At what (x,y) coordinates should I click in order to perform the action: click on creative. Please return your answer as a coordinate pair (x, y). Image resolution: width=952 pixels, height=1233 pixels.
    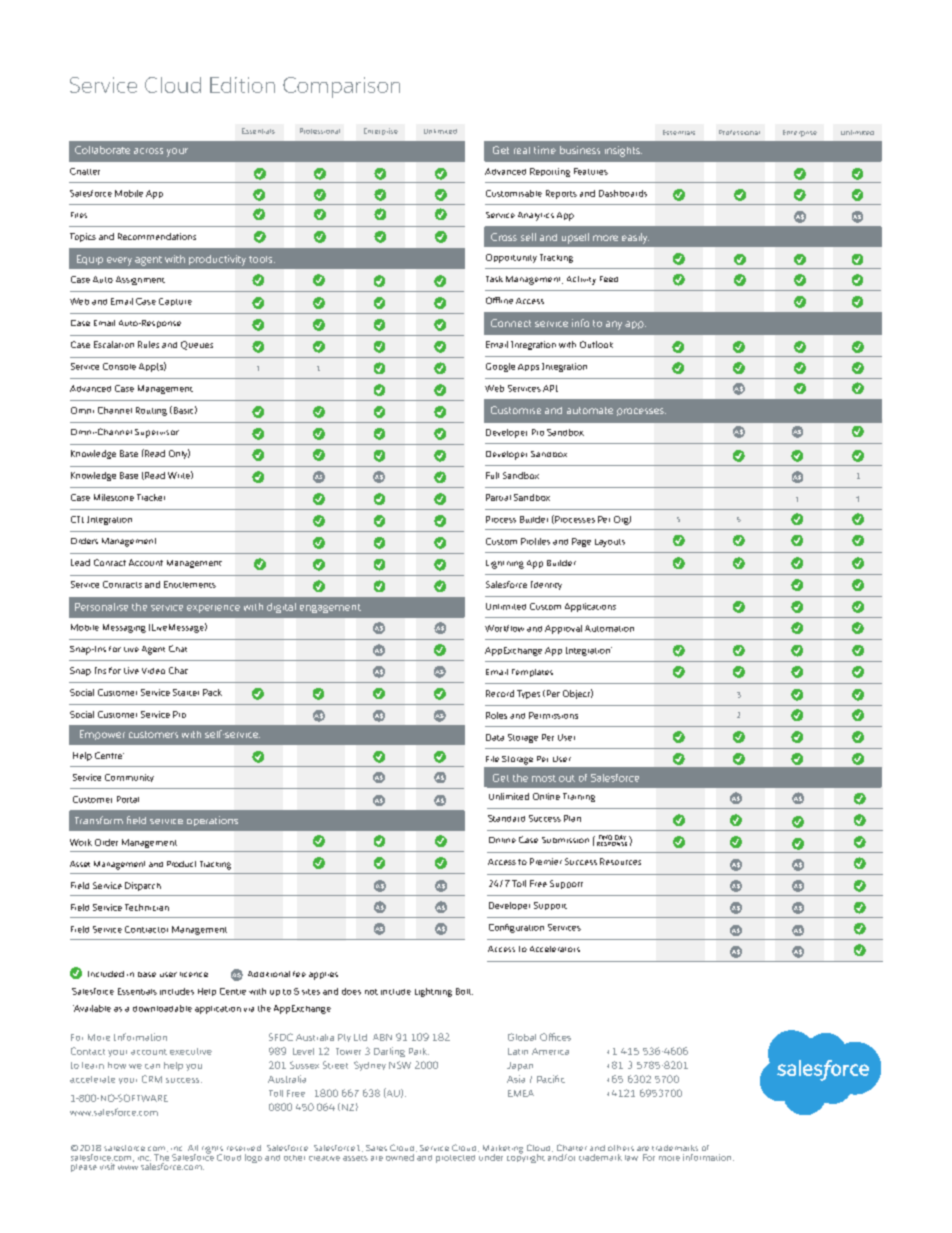
    Looking at the image, I should click on (324, 1158).
